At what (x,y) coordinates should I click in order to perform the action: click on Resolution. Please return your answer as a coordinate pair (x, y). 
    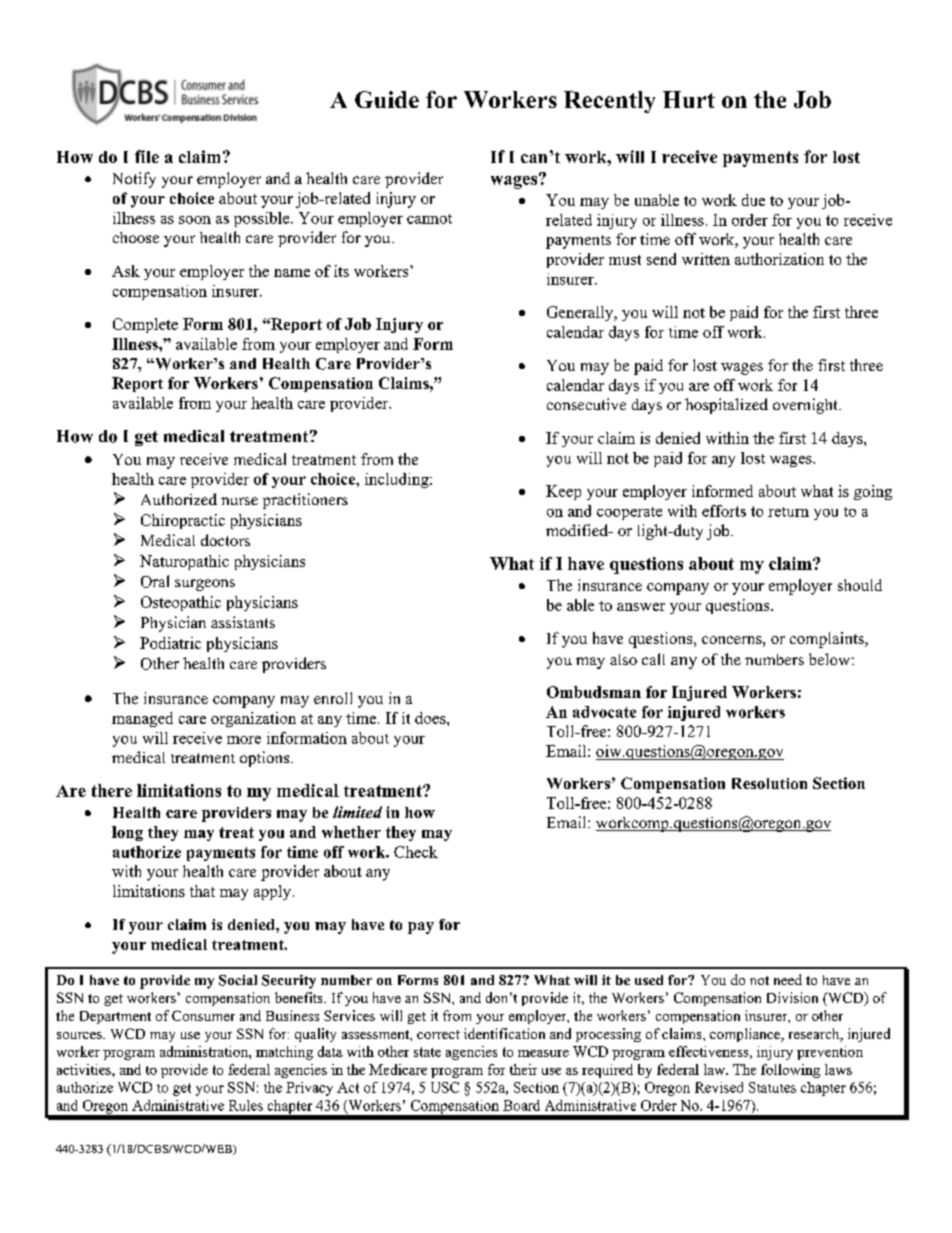
    Looking at the image, I should click on (769, 783).
